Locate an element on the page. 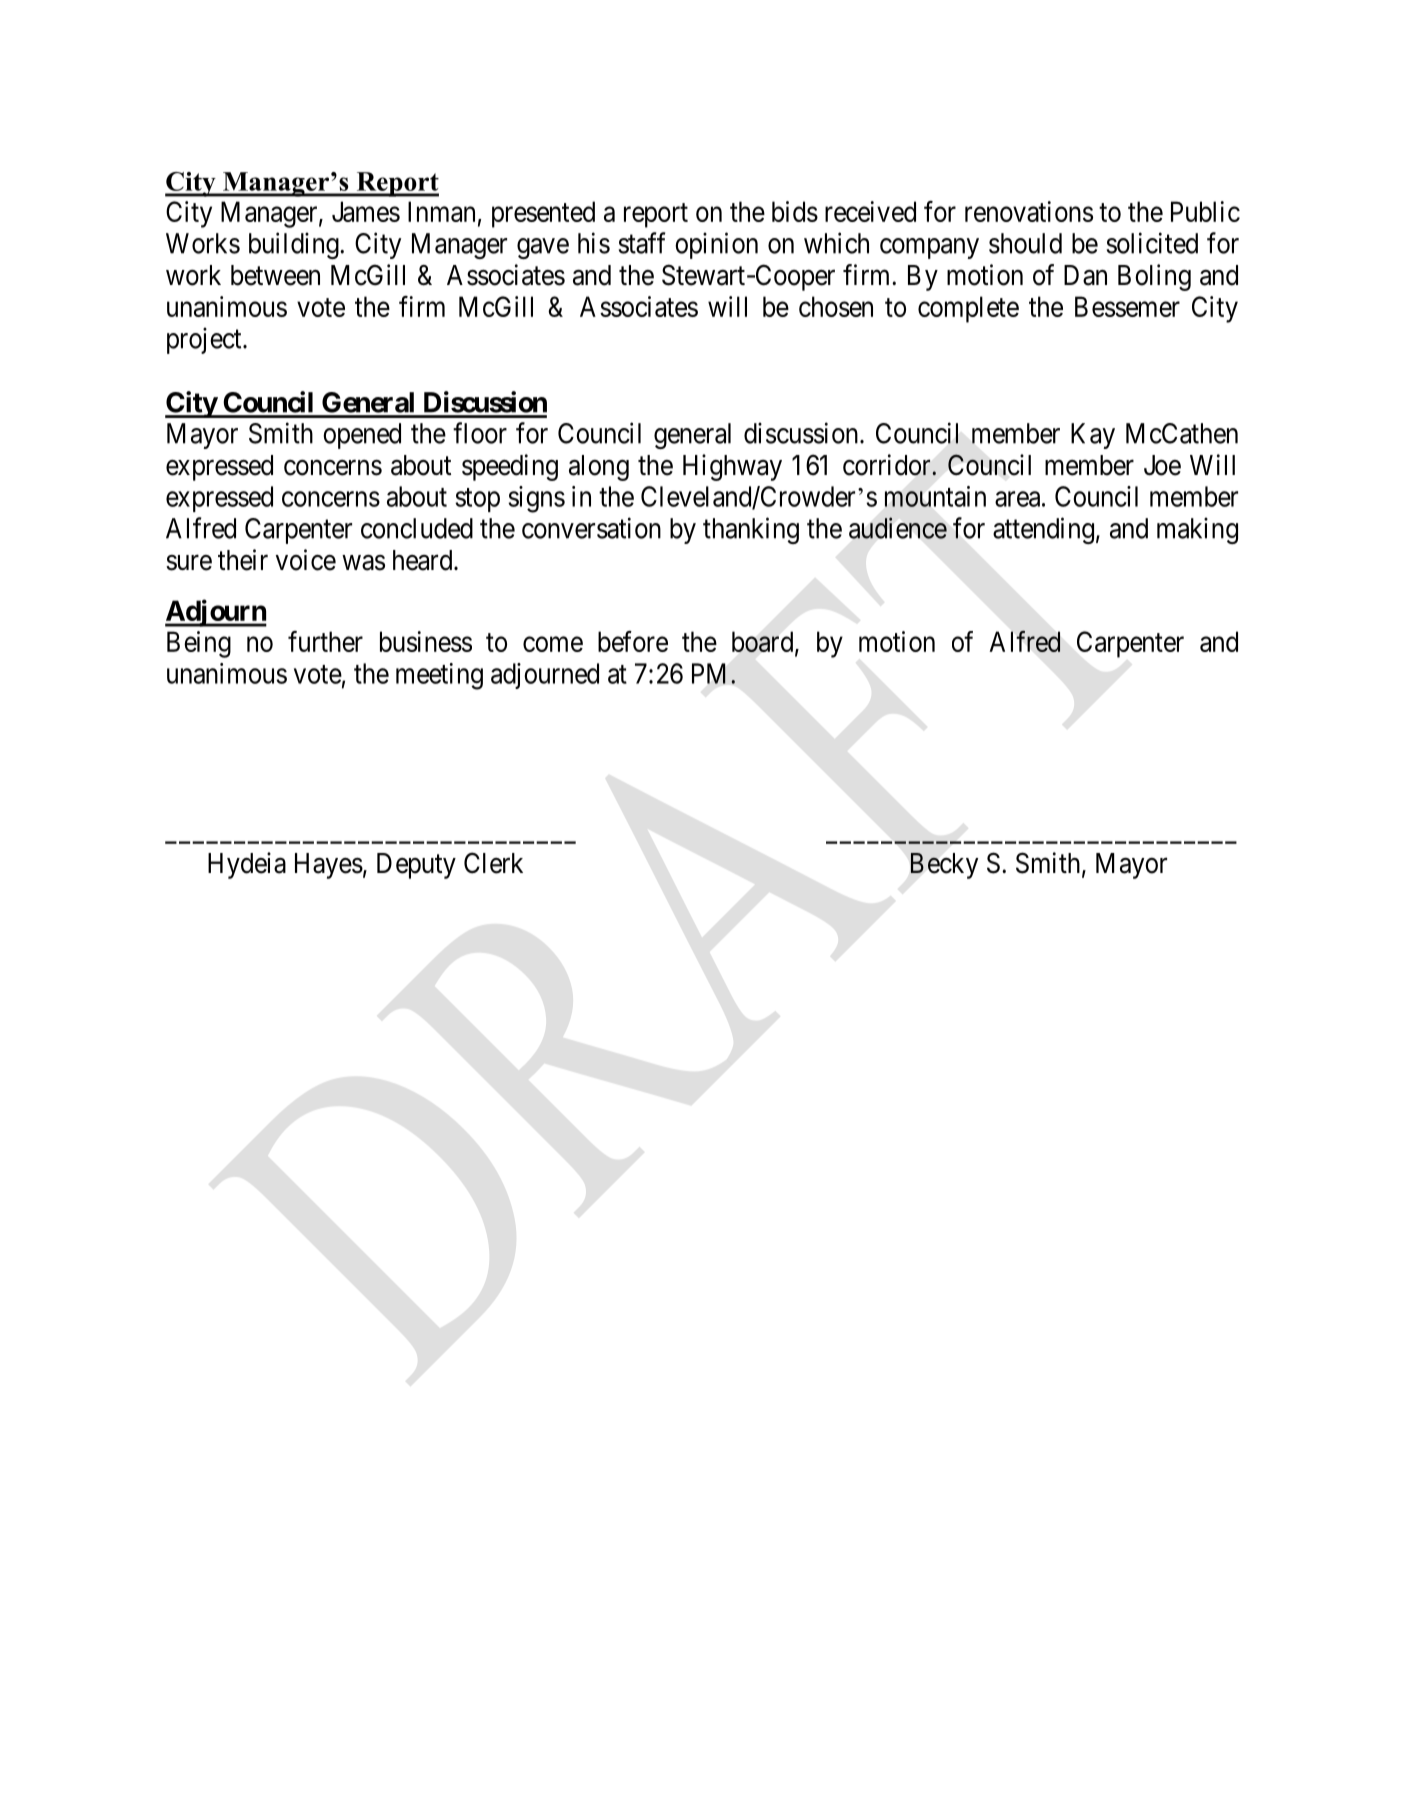 The image size is (1404, 1817). building is located at coordinates (295, 245).
